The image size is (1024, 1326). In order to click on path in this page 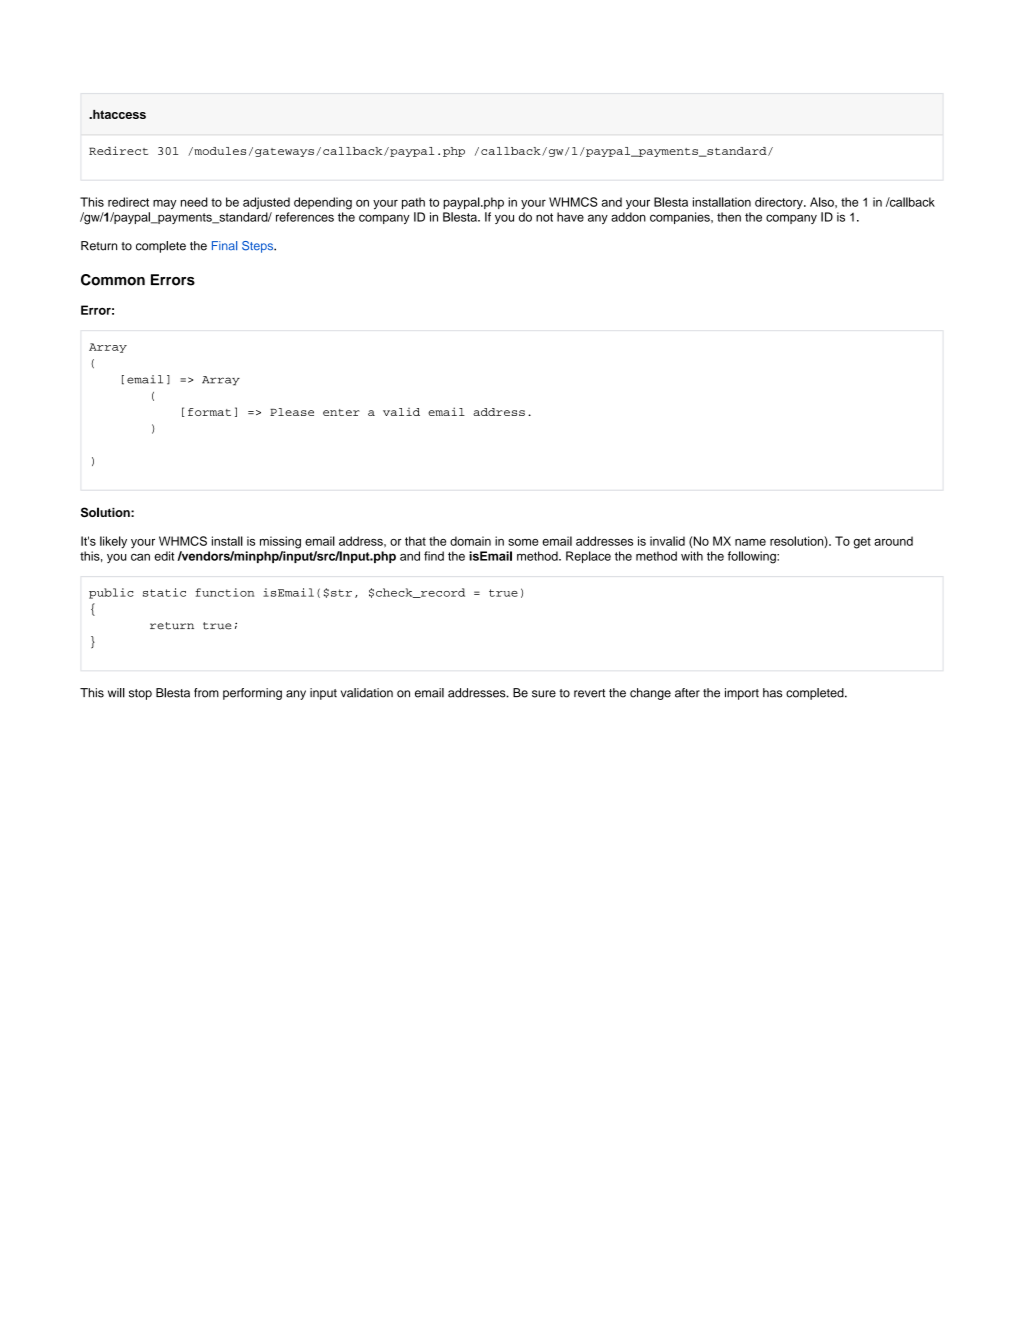, I will do `click(413, 203)`.
